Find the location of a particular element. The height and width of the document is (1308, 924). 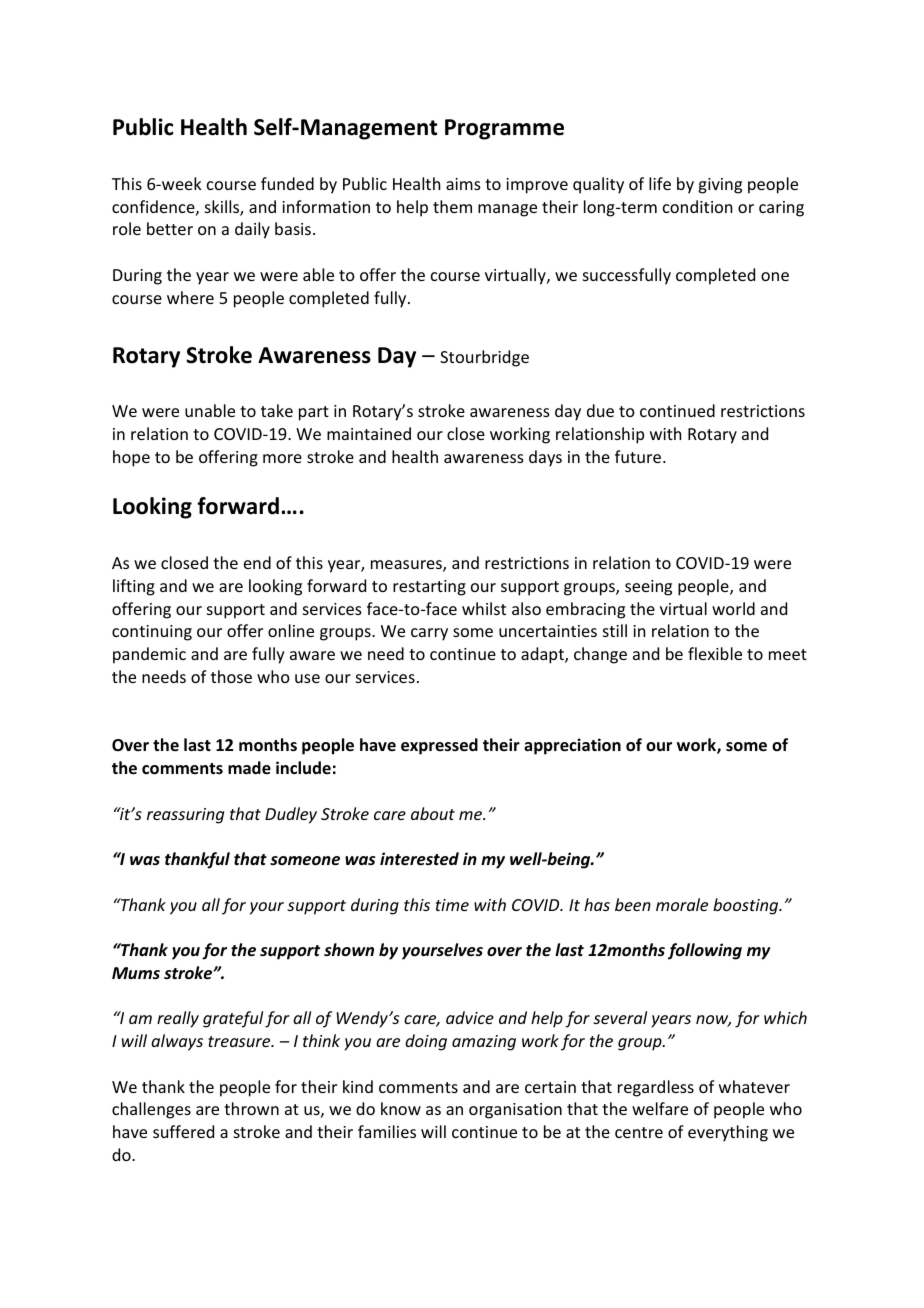

funded is located at coordinates (287, 183).
